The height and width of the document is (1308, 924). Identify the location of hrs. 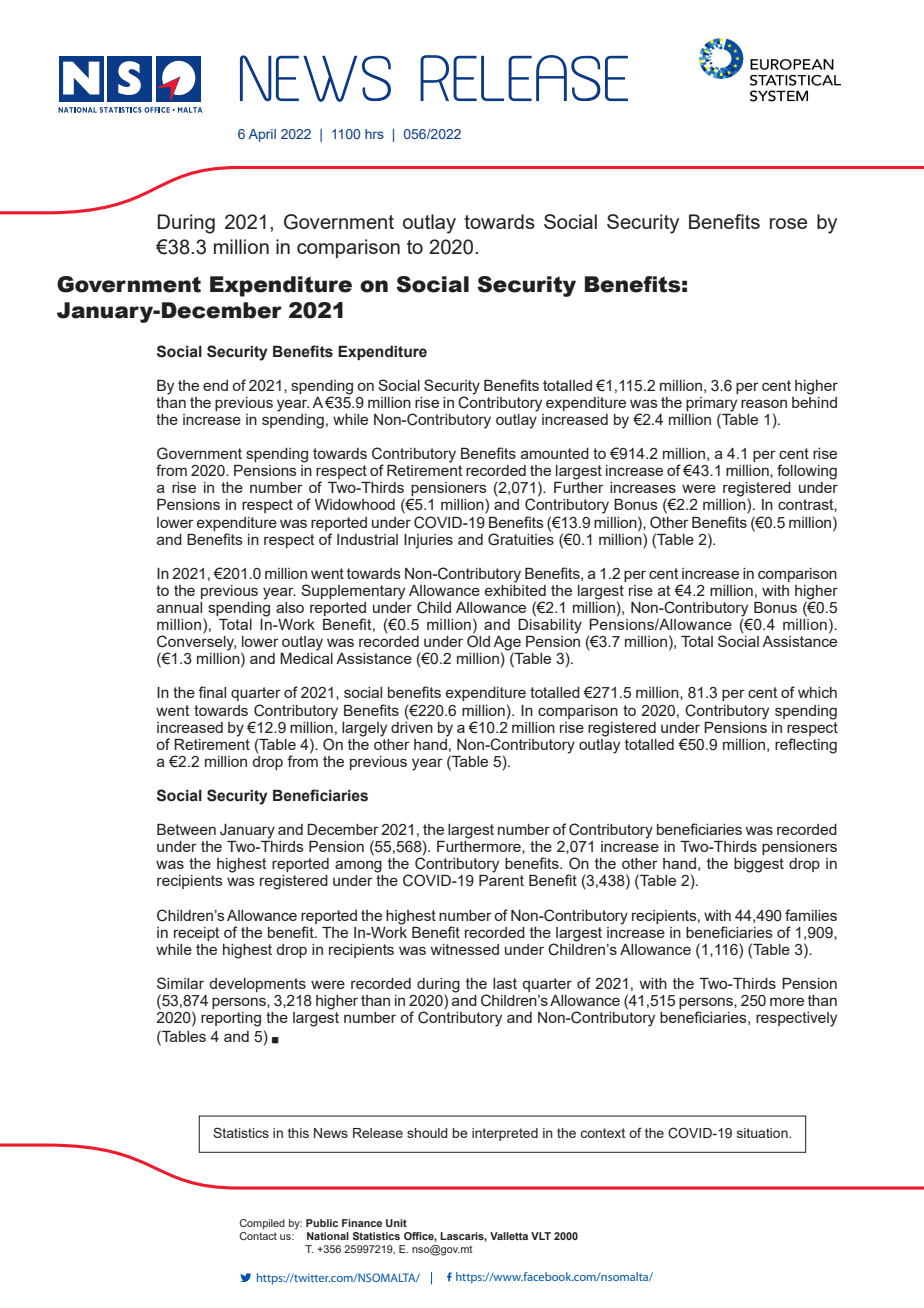
(374, 134).
